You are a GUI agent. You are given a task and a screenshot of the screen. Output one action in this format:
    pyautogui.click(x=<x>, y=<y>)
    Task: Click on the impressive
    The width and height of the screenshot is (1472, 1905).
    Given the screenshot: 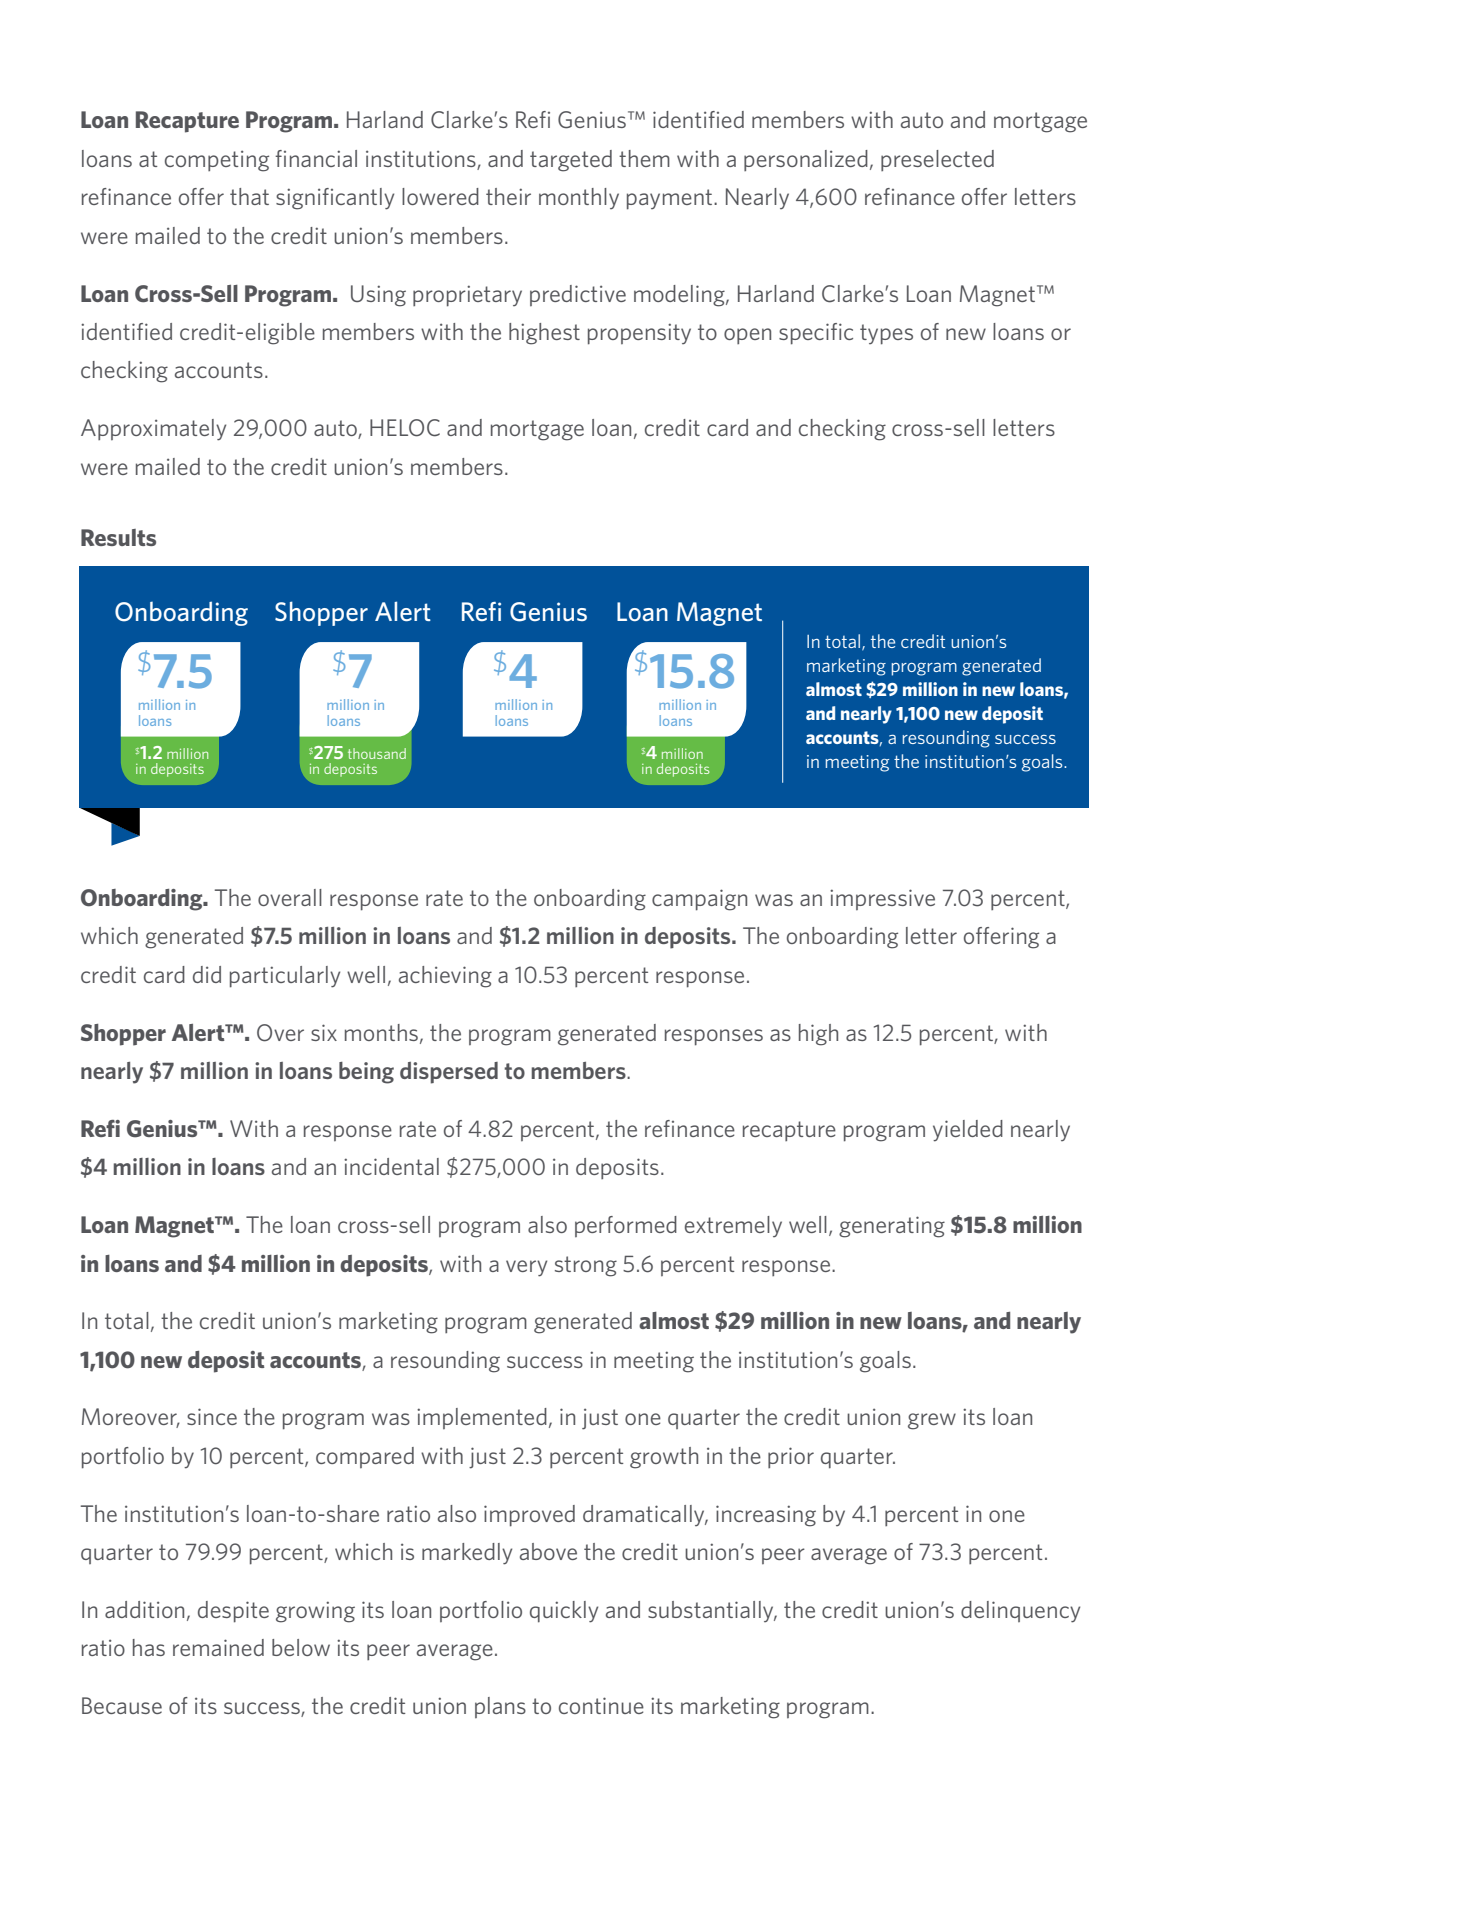 What is the action you would take?
    pyautogui.click(x=882, y=899)
